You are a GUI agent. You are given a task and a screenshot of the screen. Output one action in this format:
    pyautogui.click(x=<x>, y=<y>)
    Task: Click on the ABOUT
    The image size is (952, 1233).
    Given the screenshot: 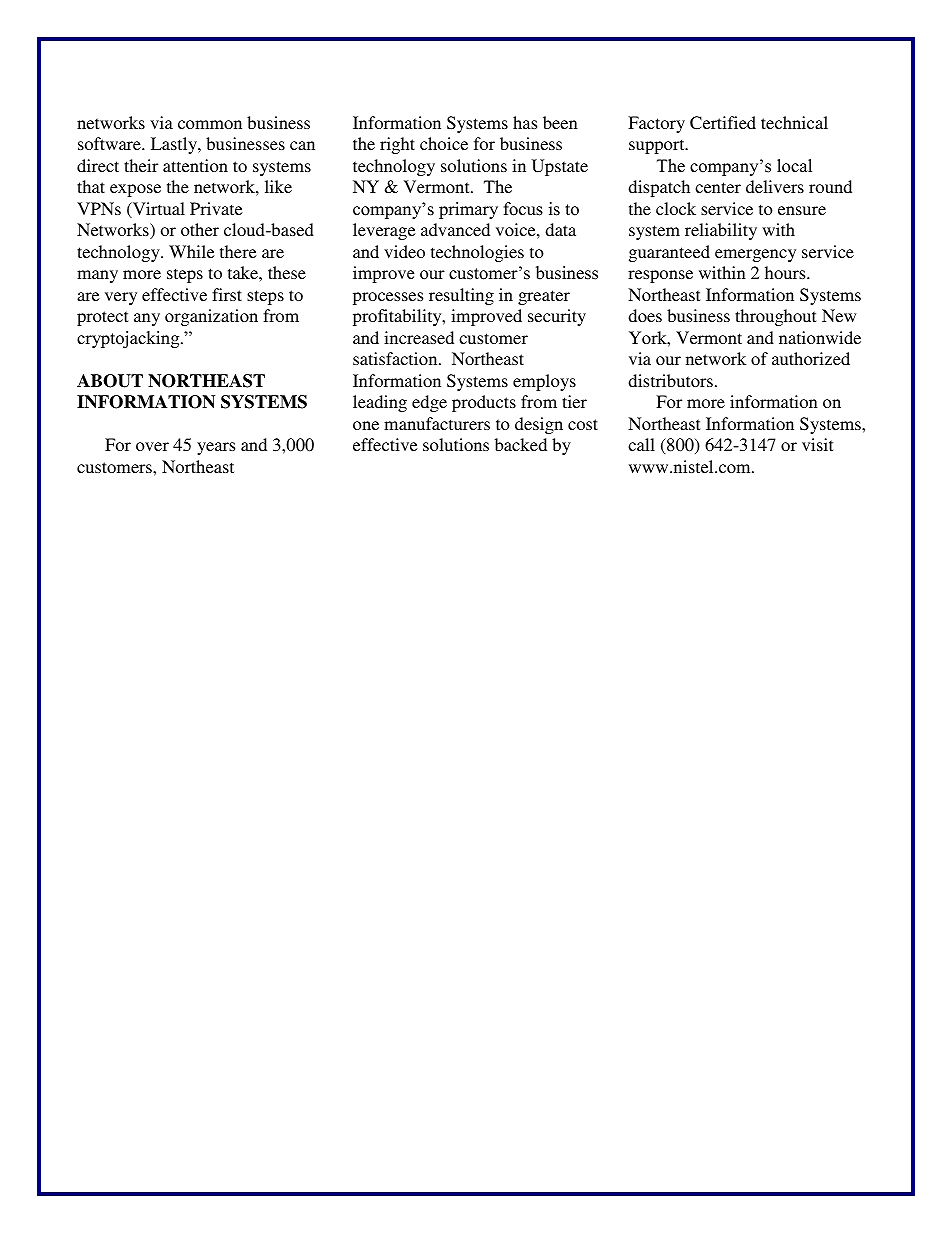 What is the action you would take?
    pyautogui.click(x=110, y=381)
